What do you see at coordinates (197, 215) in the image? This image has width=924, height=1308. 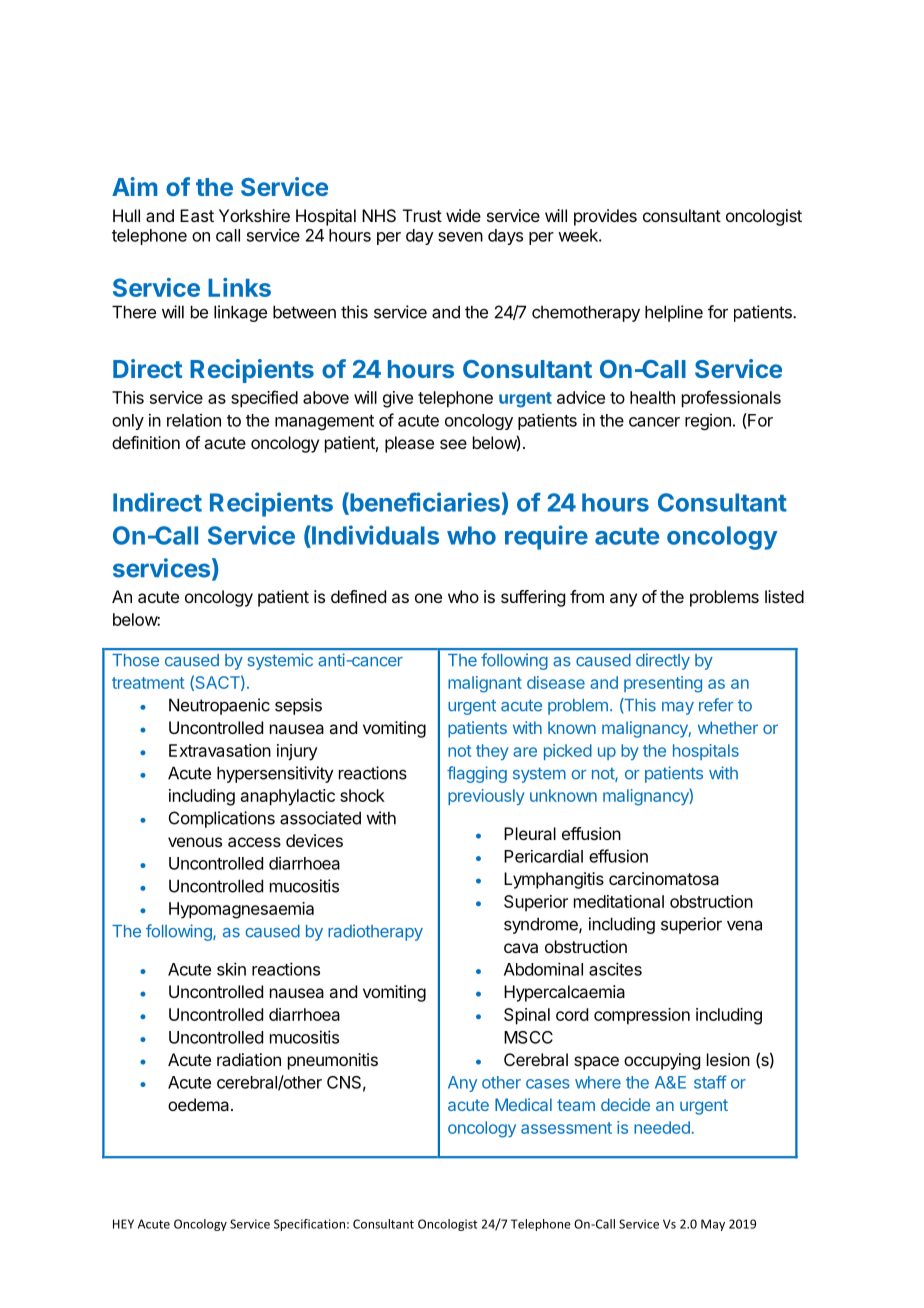 I see `East` at bounding box center [197, 215].
